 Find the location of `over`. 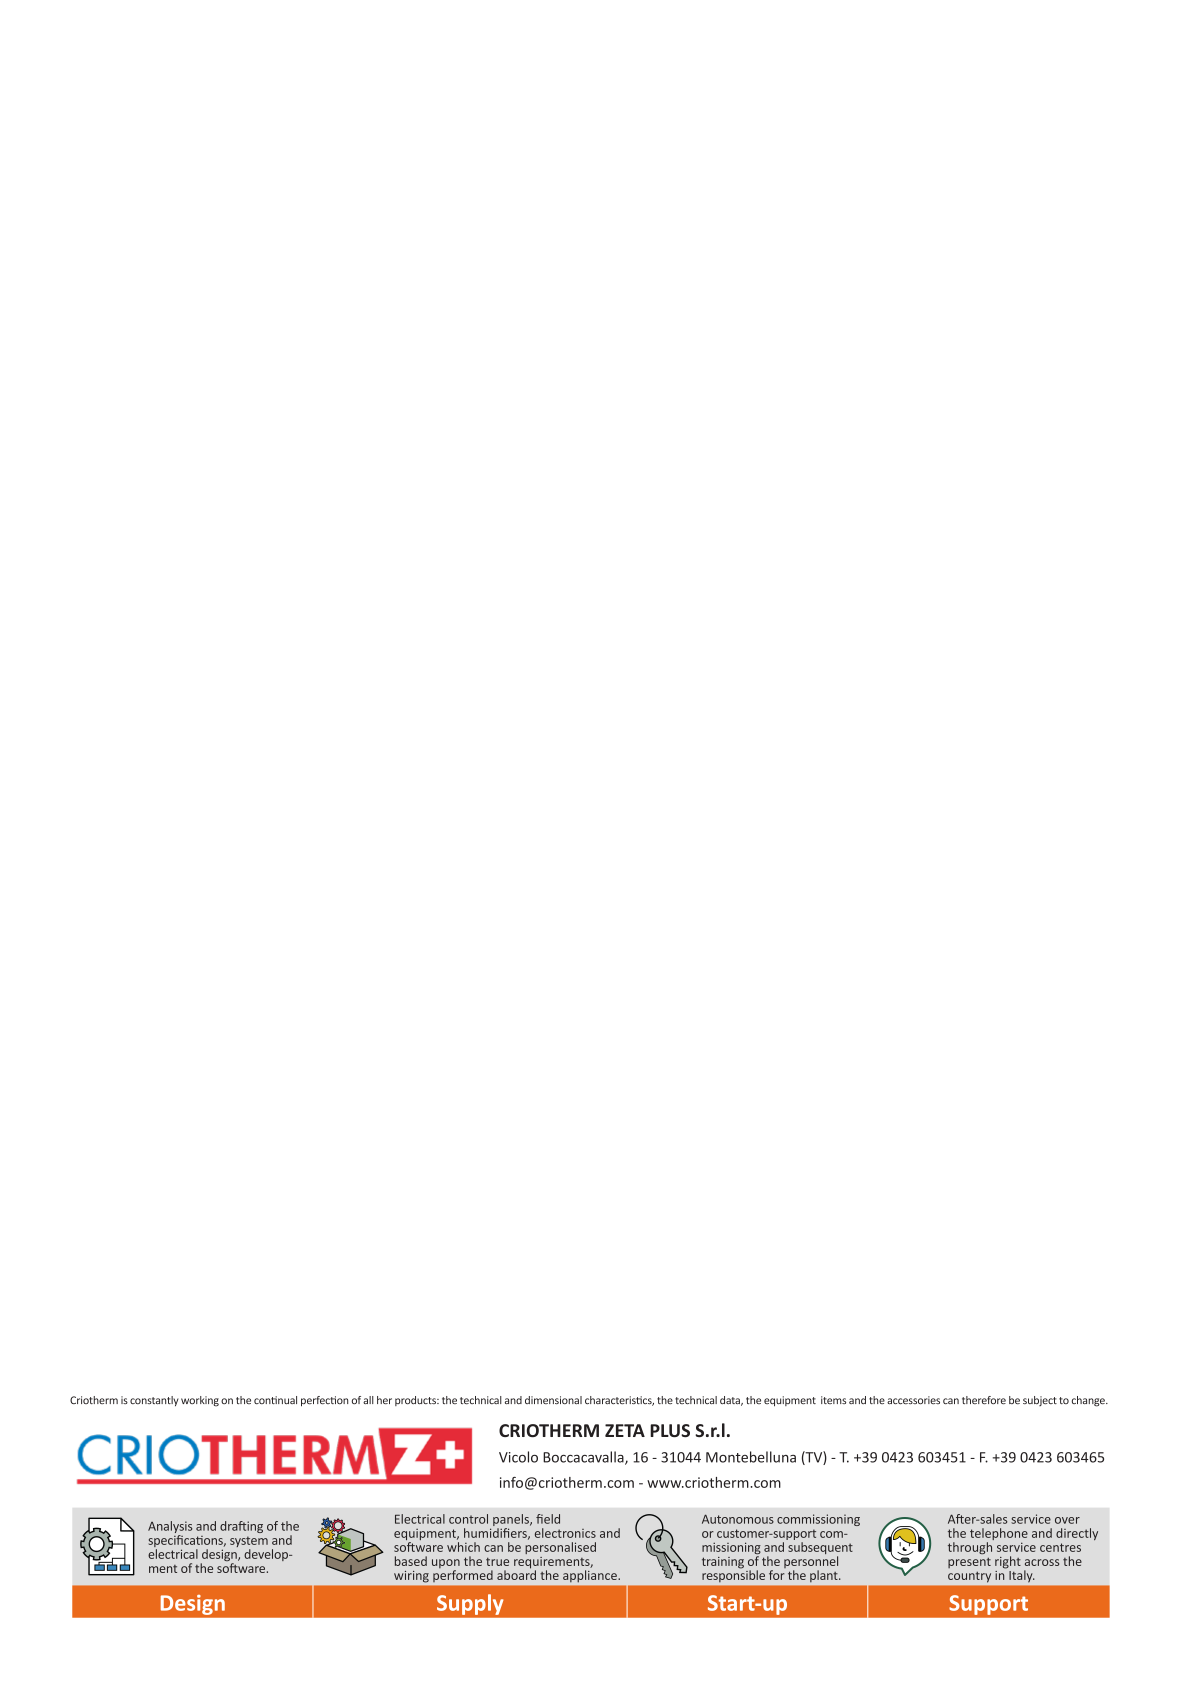

over is located at coordinates (1067, 1520).
